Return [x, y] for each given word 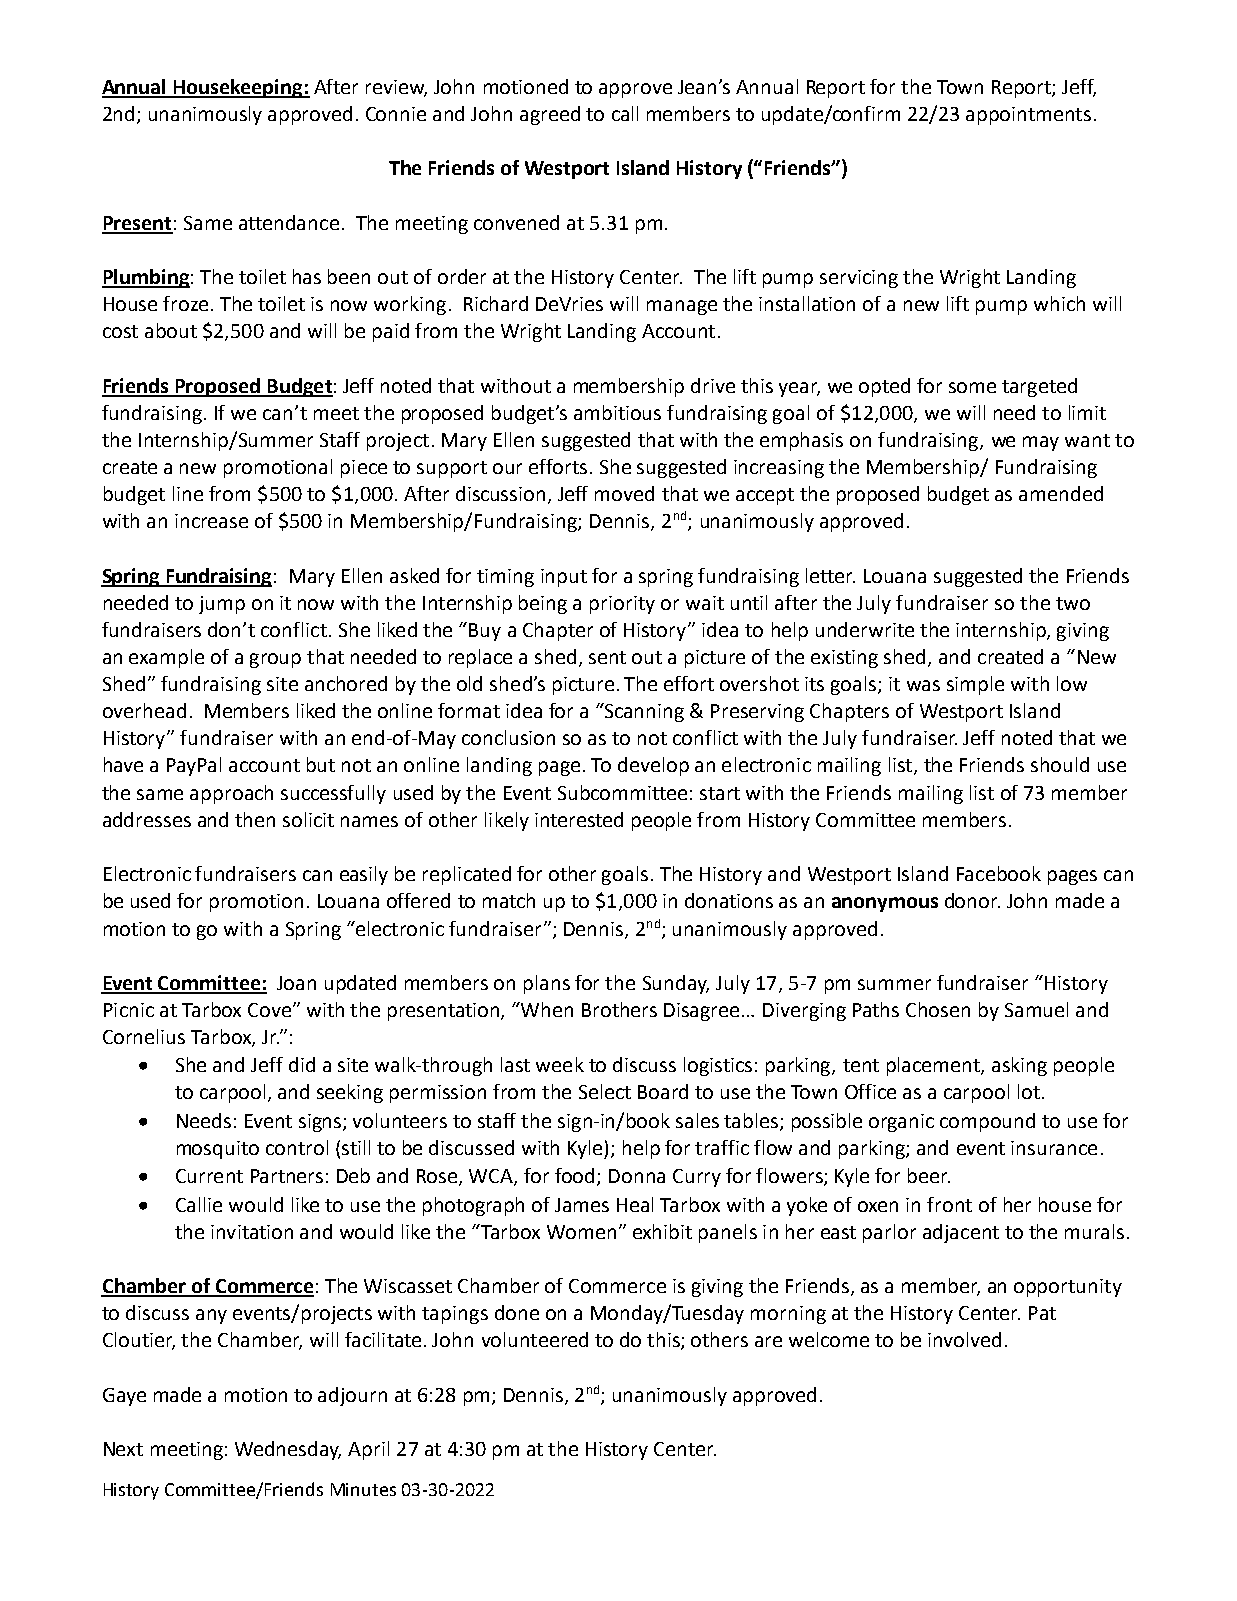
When [546, 1009]
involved [964, 1339]
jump [222, 605]
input [564, 578]
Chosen [938, 1009]
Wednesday [288, 1450]
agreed [550, 115]
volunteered [535, 1339]
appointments [1028, 116]
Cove [269, 1010]
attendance [289, 222]
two [1073, 603]
